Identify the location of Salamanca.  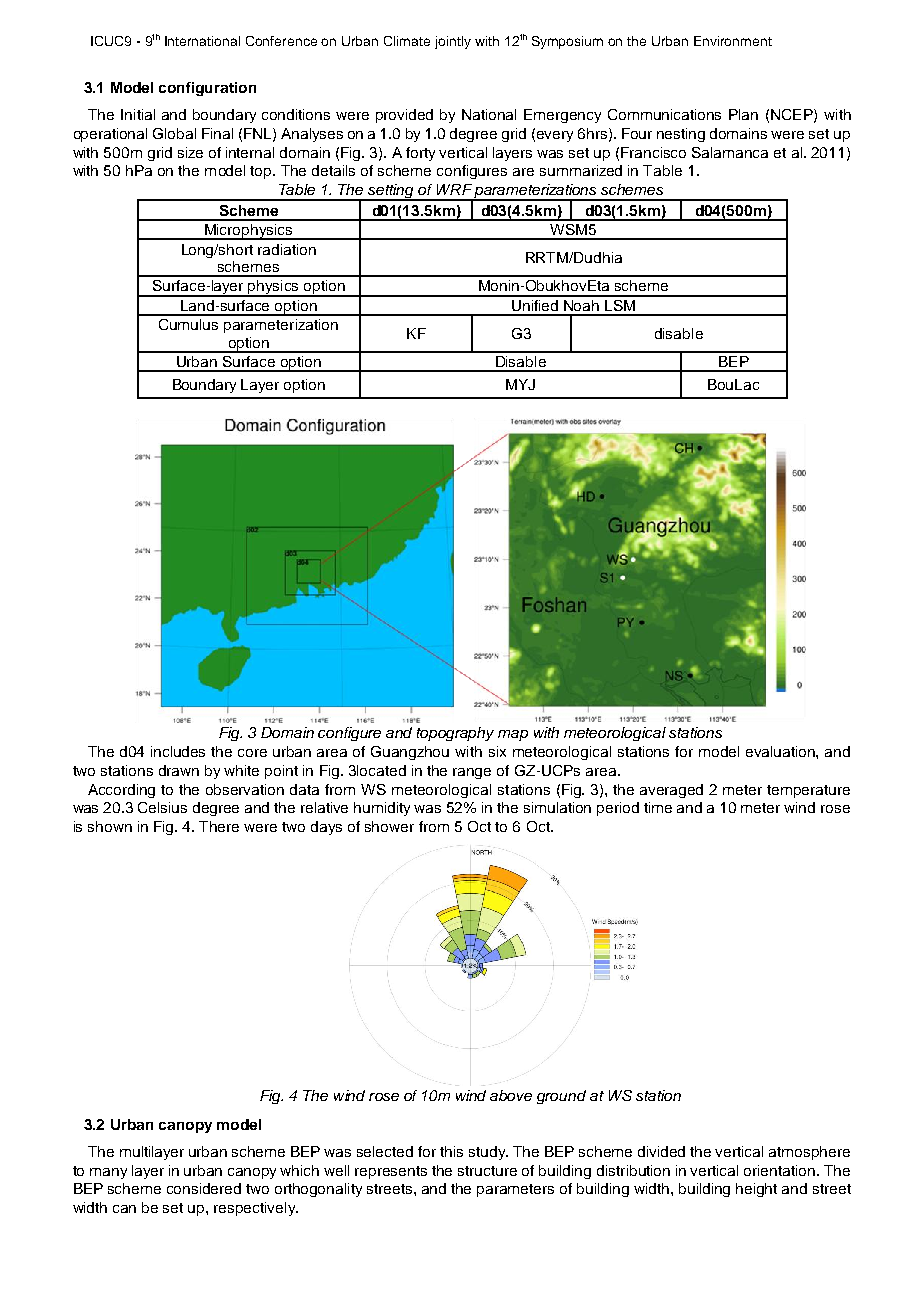
(730, 152).
